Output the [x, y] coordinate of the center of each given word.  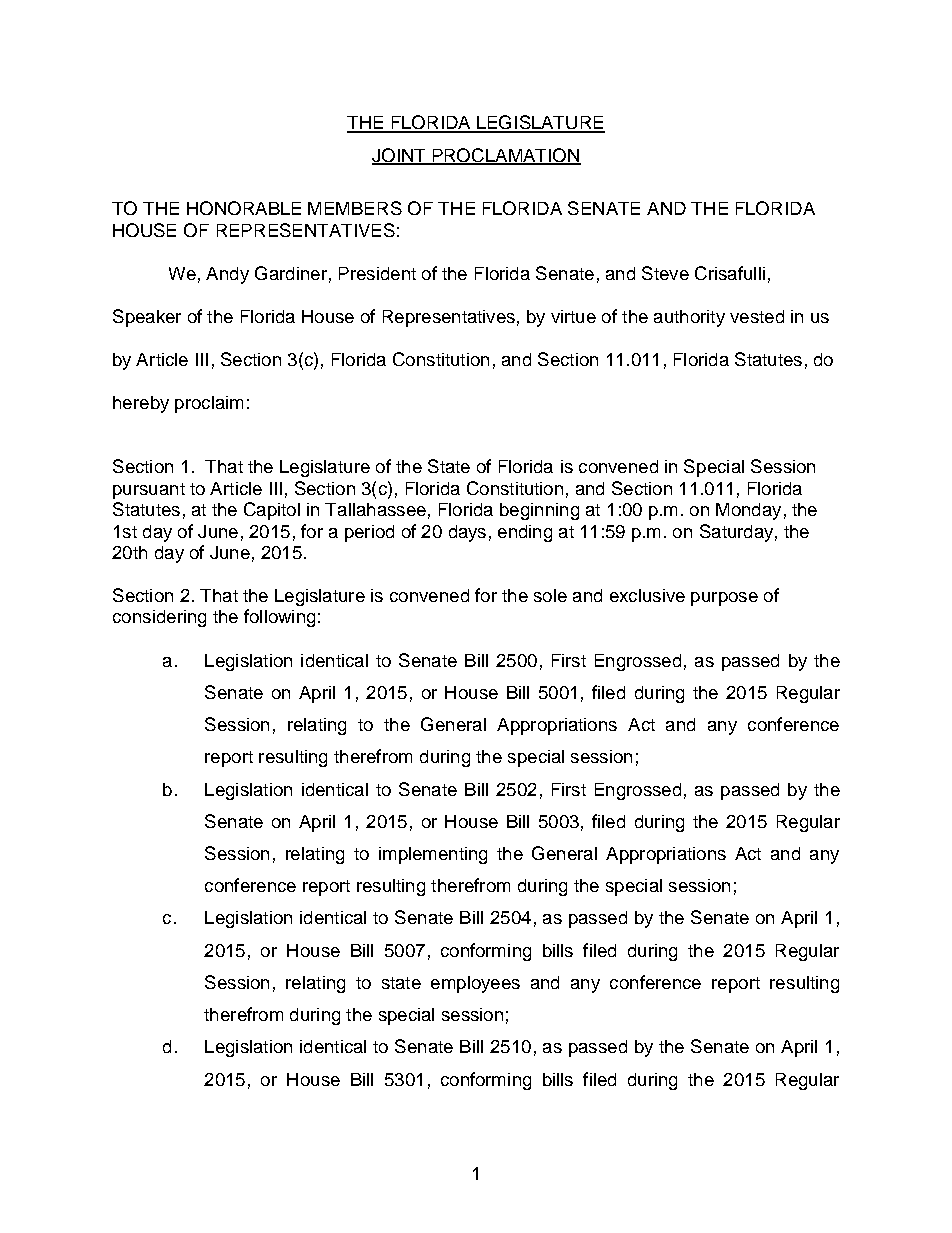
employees [475, 984]
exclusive [647, 595]
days [467, 533]
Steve [665, 273]
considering [159, 618]
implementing [433, 855]
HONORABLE [244, 208]
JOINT [400, 156]
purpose [724, 599]
